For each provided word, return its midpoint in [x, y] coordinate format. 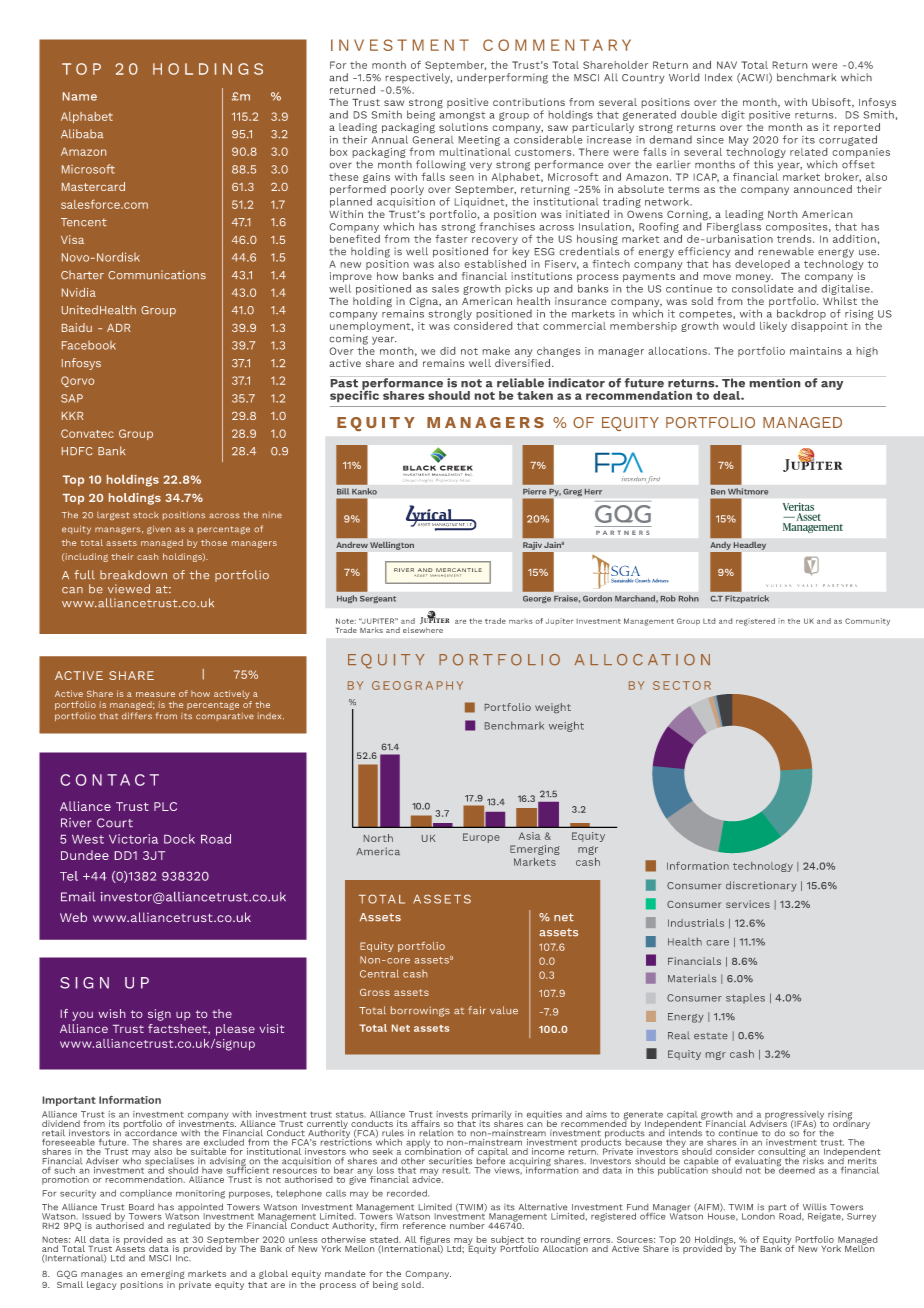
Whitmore [748, 491]
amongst [462, 116]
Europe [481, 838]
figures [434, 1241]
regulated [189, 1226]
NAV [727, 65]
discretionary [761, 886]
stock [146, 515]
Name [80, 96]
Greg [572, 492]
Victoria [133, 839]
